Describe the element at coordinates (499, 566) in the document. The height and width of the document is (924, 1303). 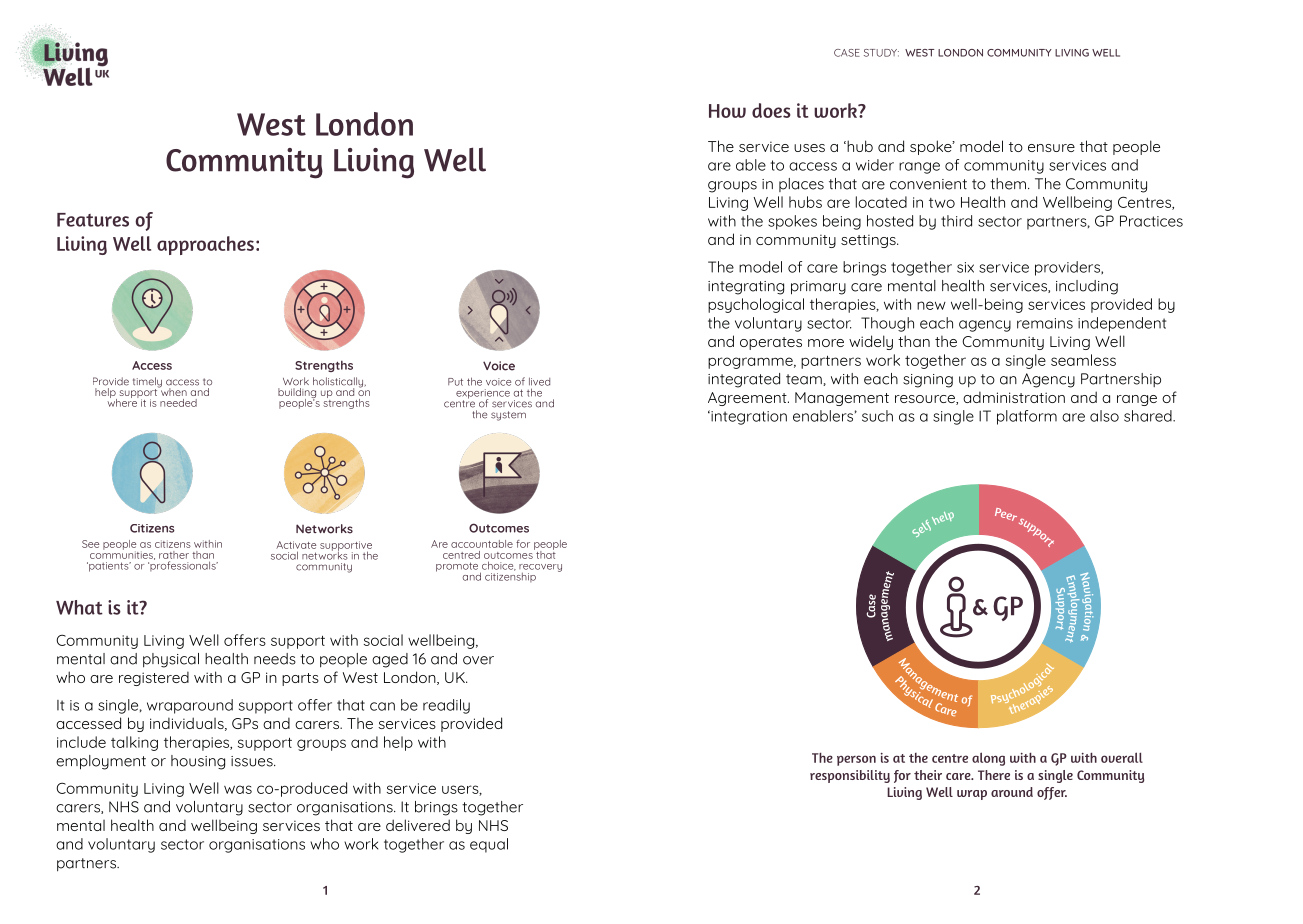
I see `choice` at that location.
